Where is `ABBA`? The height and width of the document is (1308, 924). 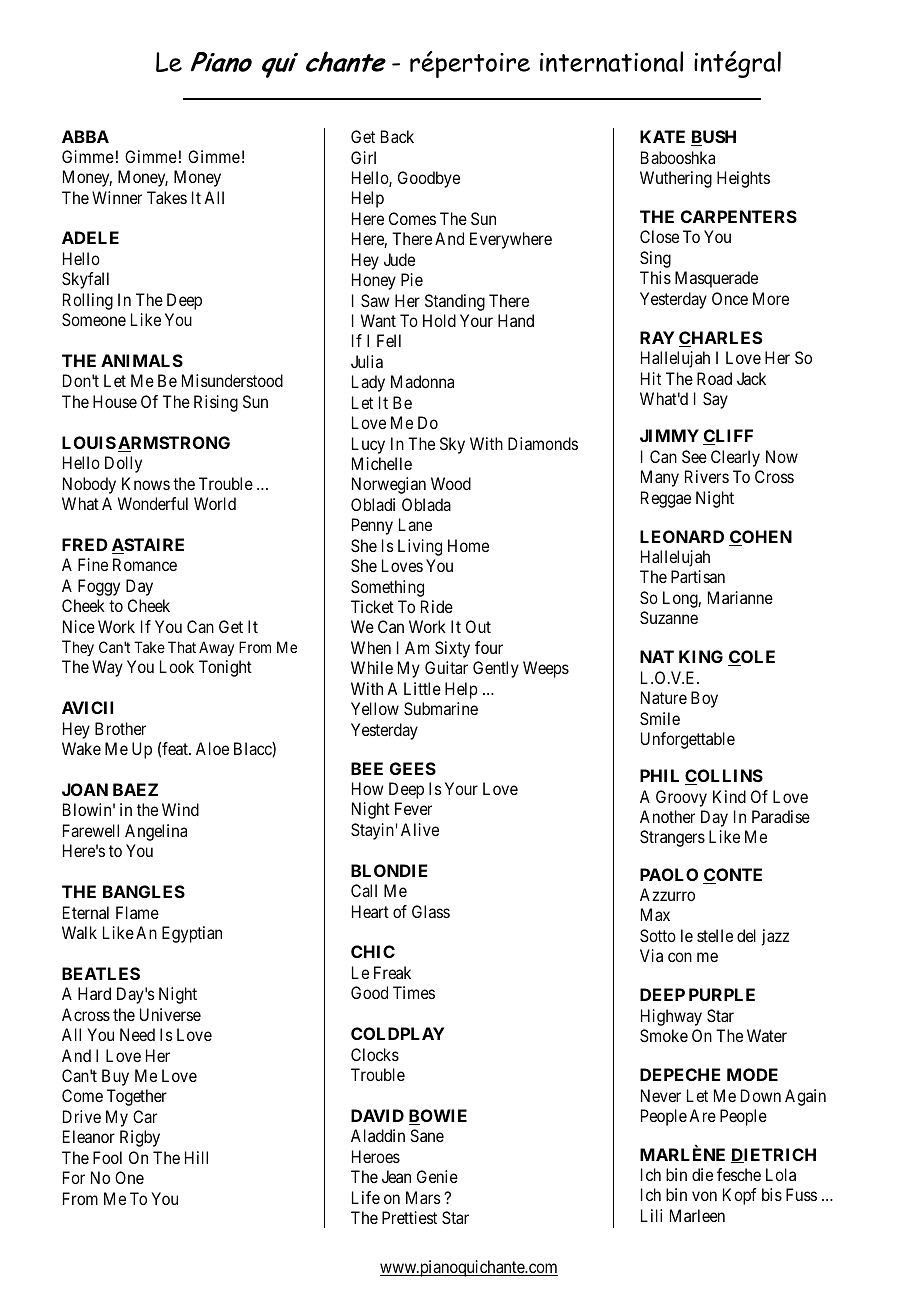 ABBA is located at coordinates (85, 136).
